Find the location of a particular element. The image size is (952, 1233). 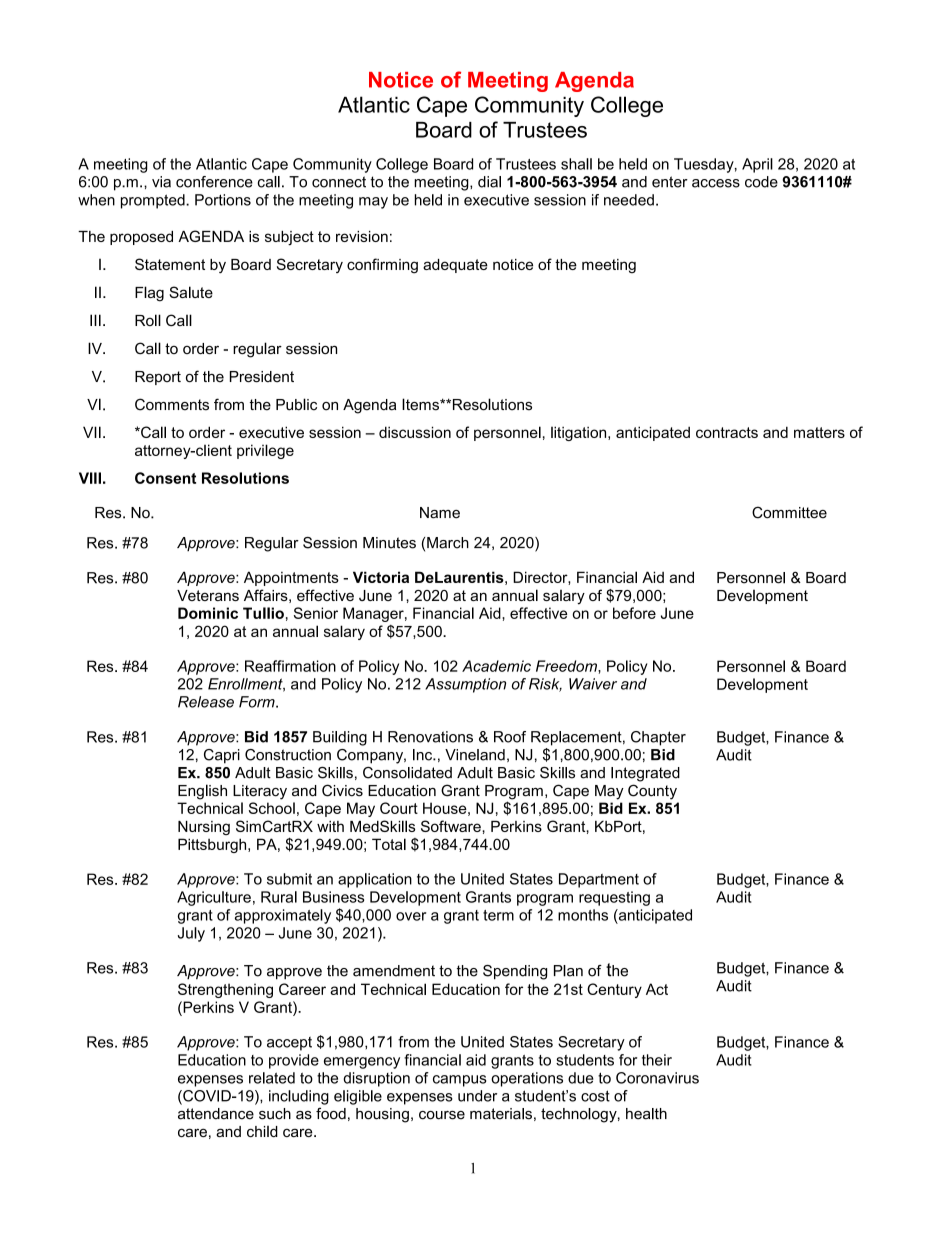

via is located at coordinates (161, 182).
